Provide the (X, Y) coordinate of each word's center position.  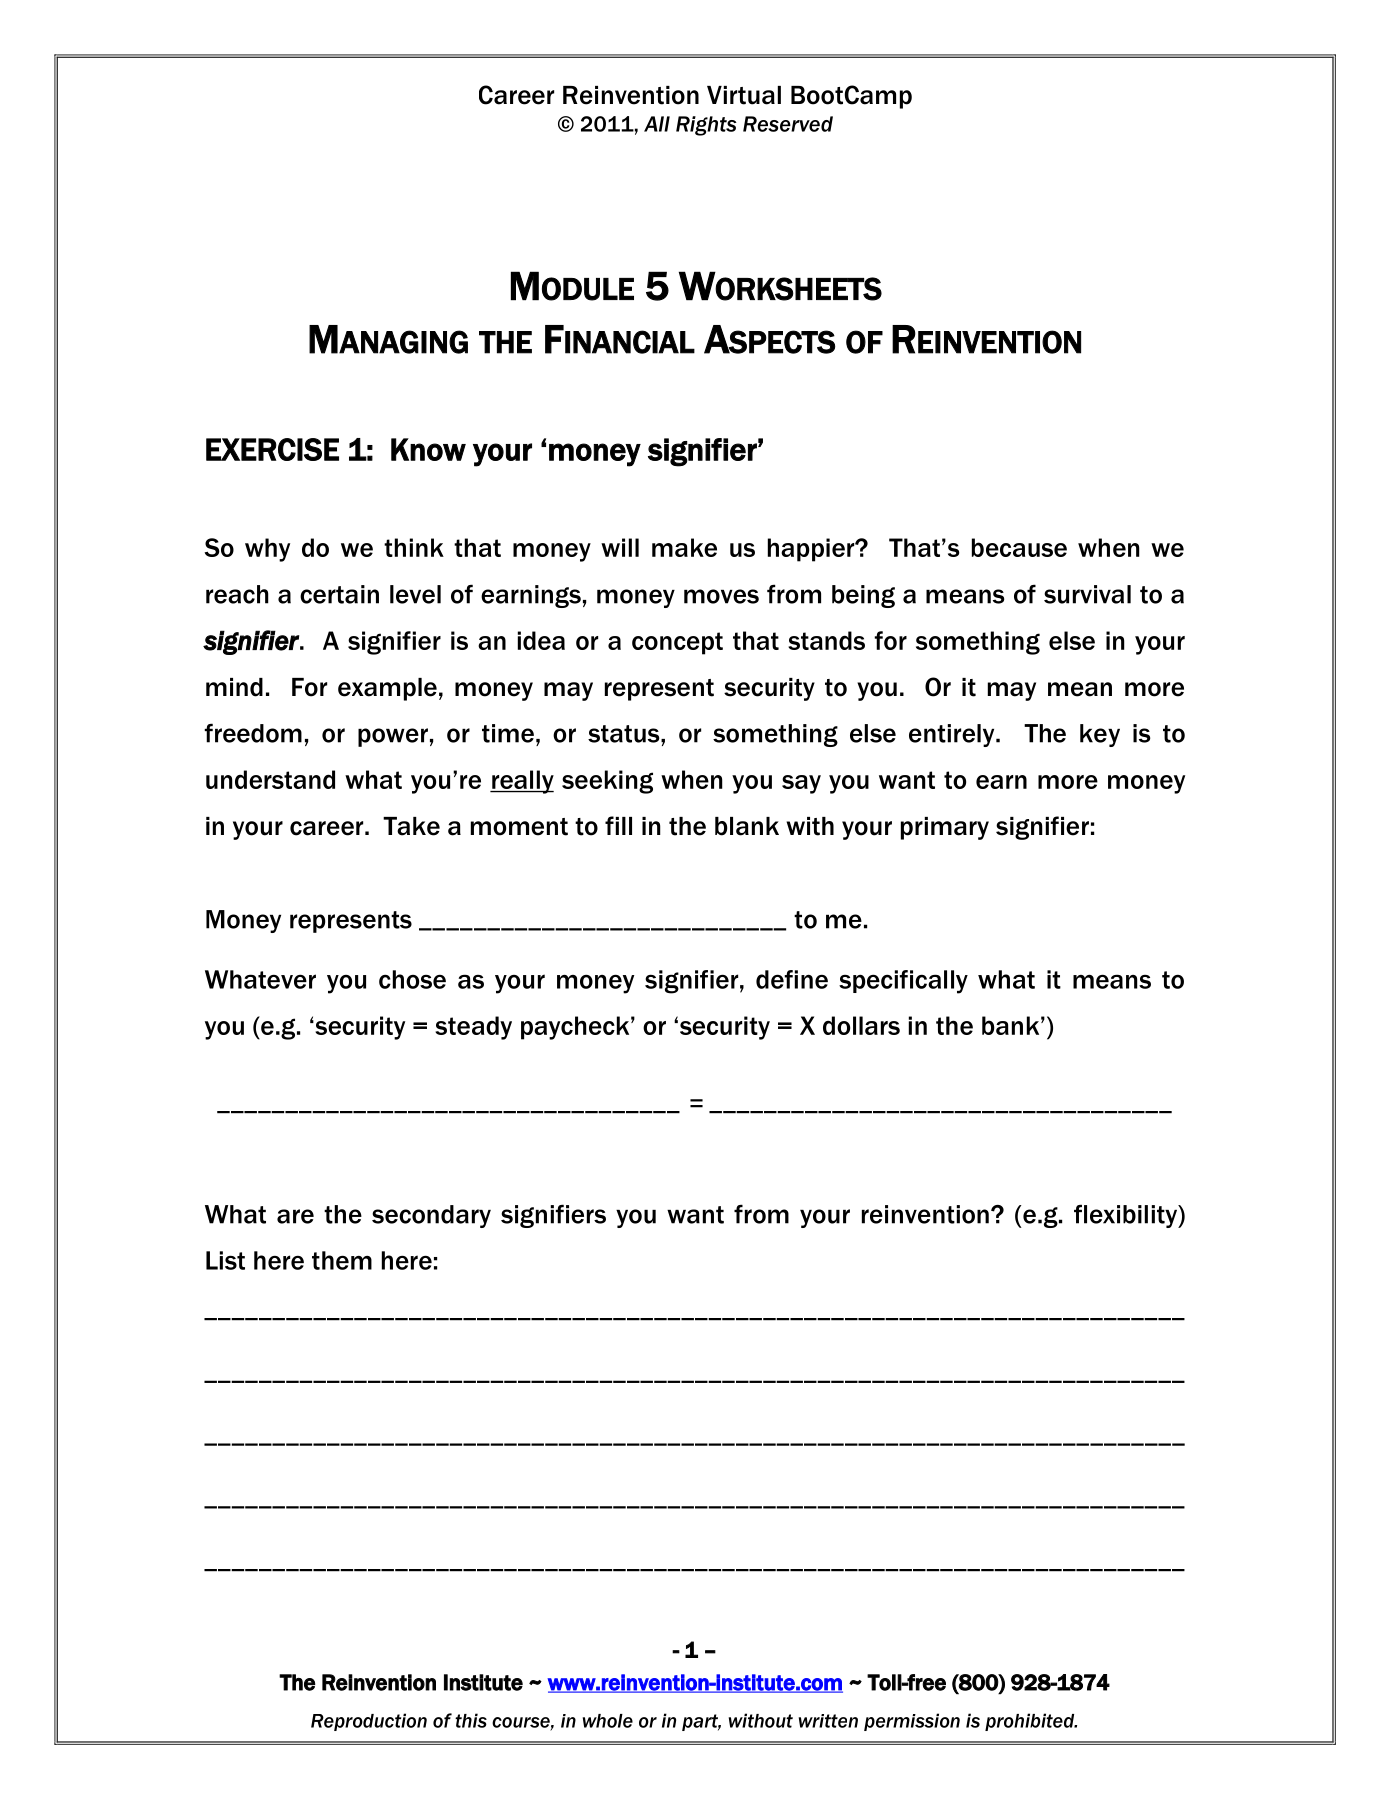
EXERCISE (272, 449)
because (1019, 547)
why (267, 550)
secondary (431, 1216)
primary (945, 828)
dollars (861, 1025)
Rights (706, 126)
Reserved (788, 124)
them (342, 1260)
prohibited (1031, 1722)
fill (618, 825)
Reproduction (369, 1722)
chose (412, 979)
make (684, 547)
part (701, 1722)
